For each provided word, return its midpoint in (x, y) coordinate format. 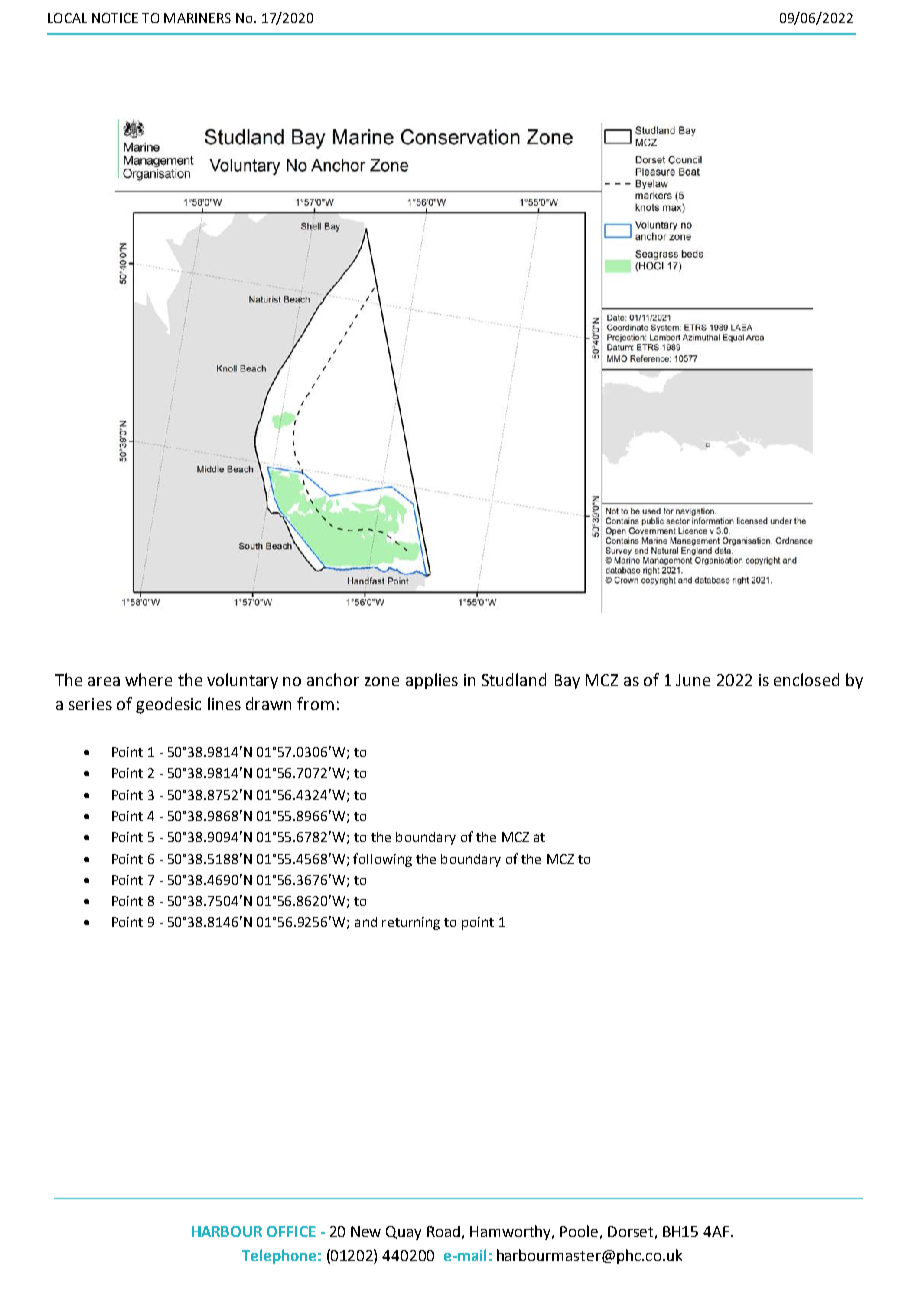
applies (432, 681)
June (693, 680)
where (148, 679)
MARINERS (197, 18)
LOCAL (67, 18)
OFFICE (291, 1231)
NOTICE (115, 18)
